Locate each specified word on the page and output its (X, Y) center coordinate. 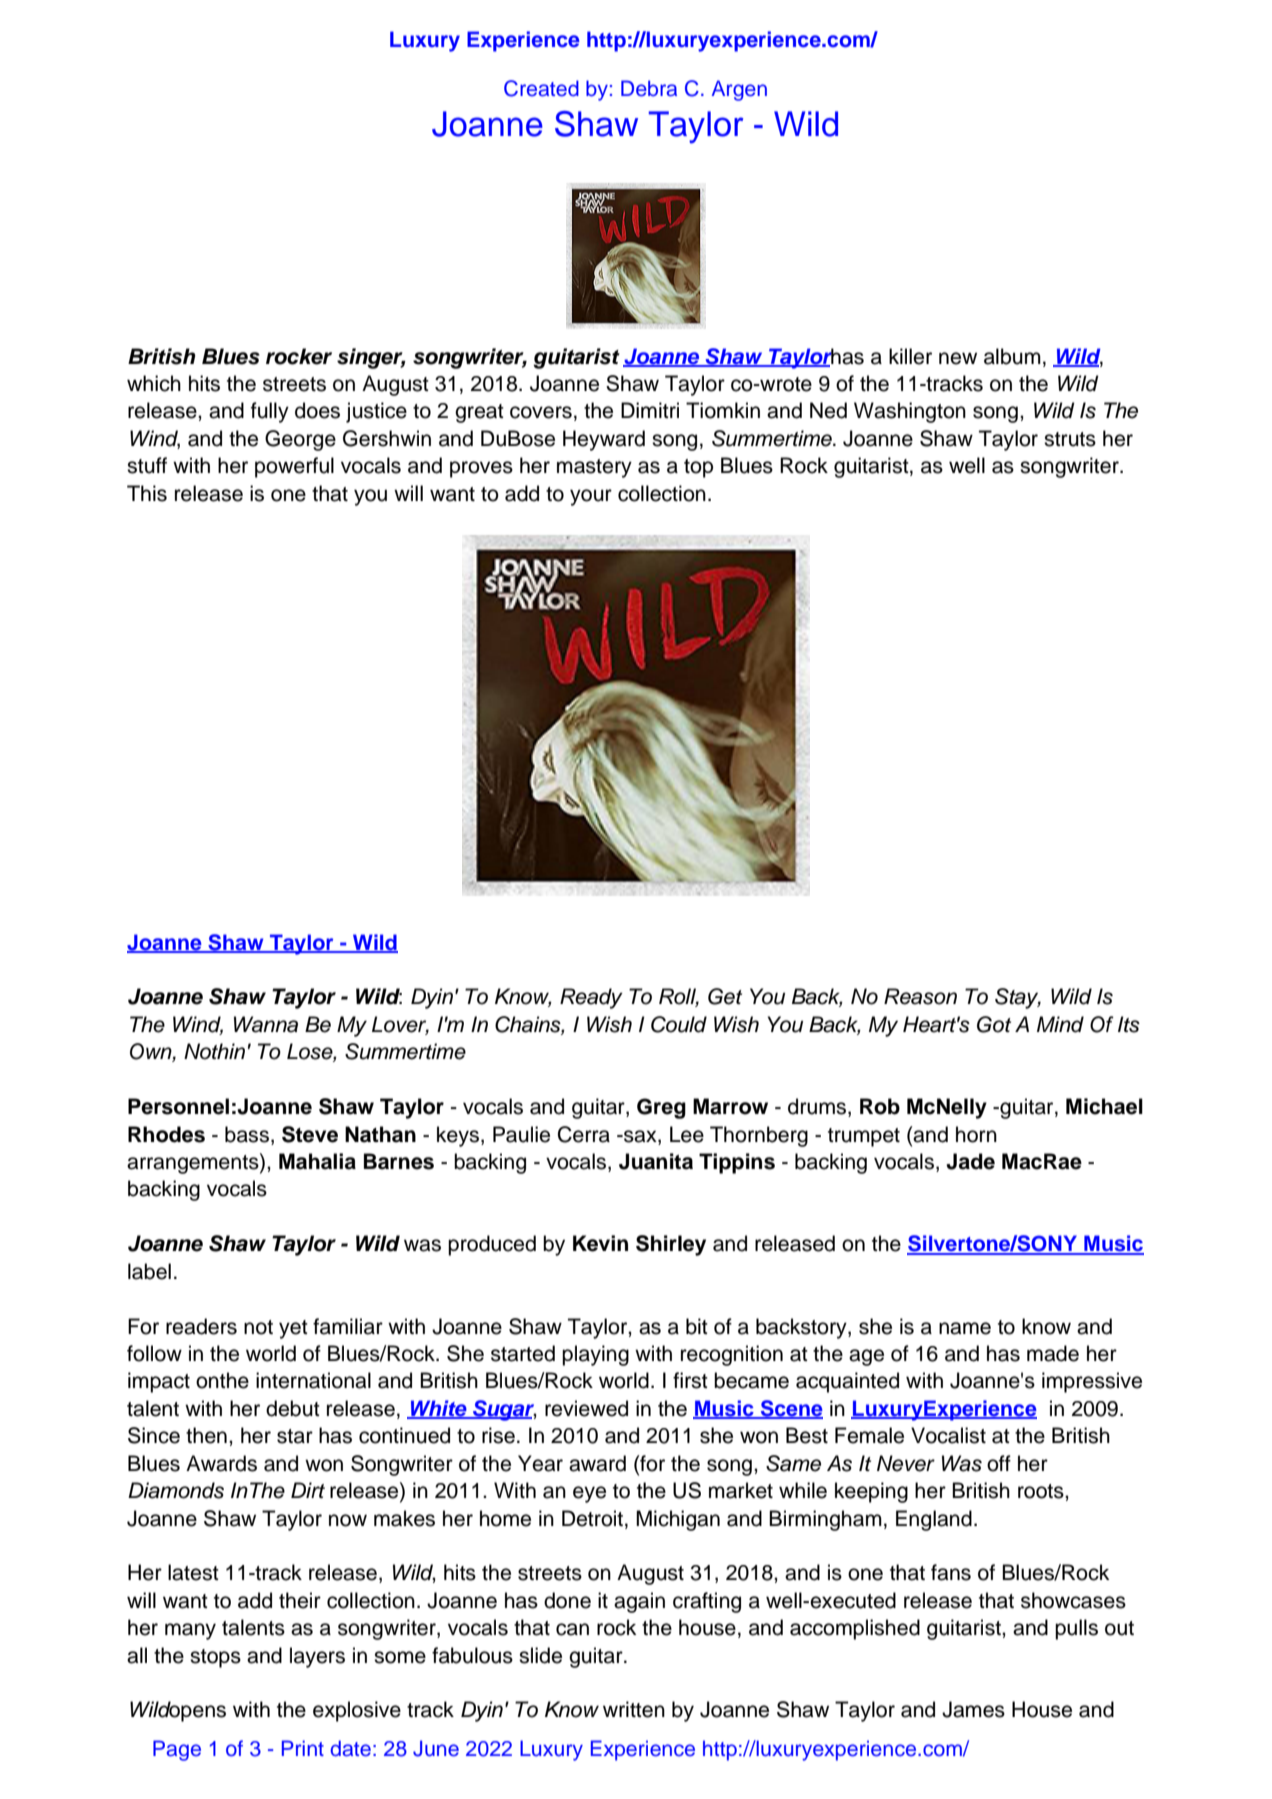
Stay (1018, 998)
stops (215, 1658)
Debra (649, 88)
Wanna (266, 1024)
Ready (591, 998)
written (634, 1709)
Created (541, 88)
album (1012, 356)
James (973, 1709)
